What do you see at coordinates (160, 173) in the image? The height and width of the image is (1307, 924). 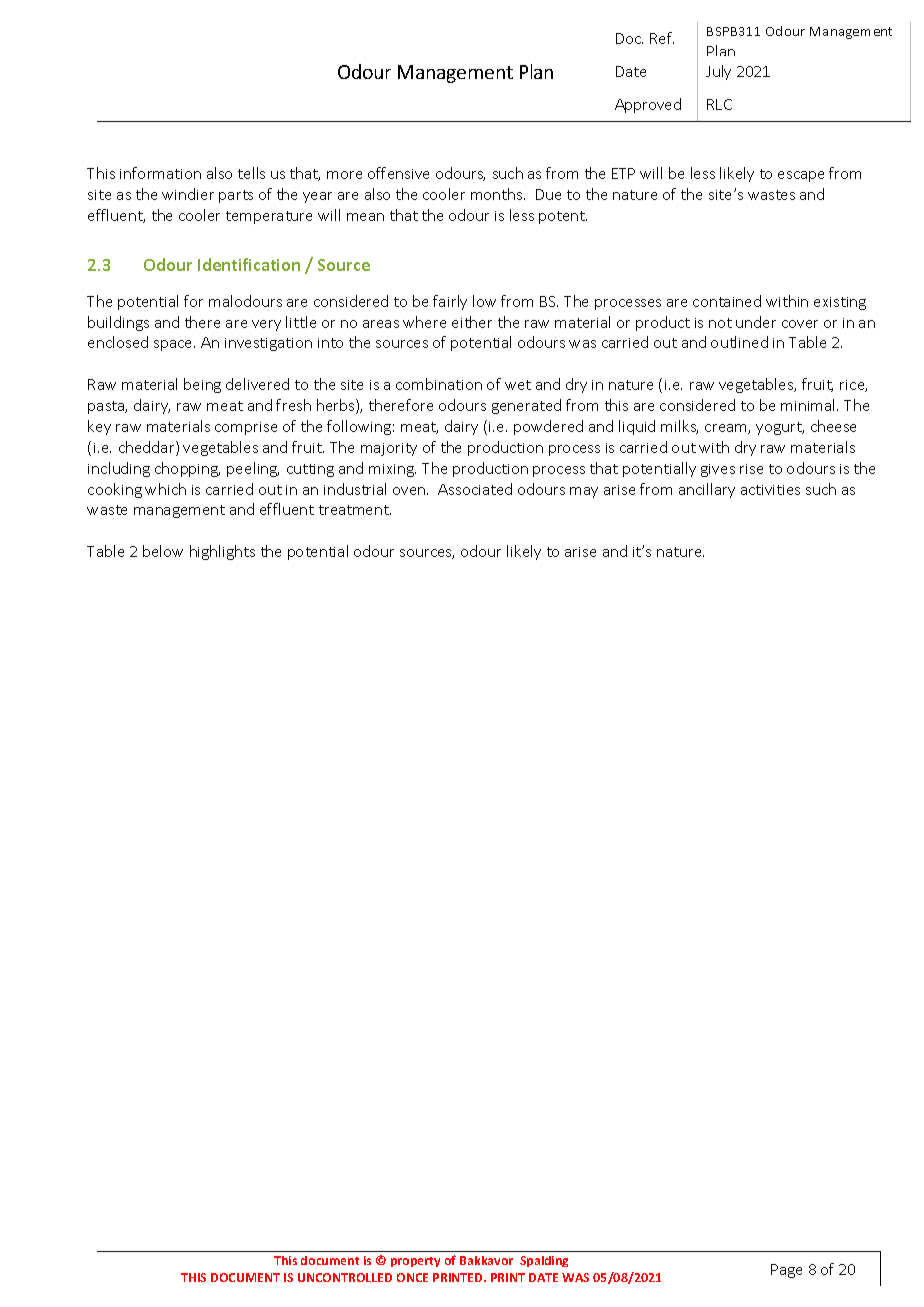 I see `information` at bounding box center [160, 173].
